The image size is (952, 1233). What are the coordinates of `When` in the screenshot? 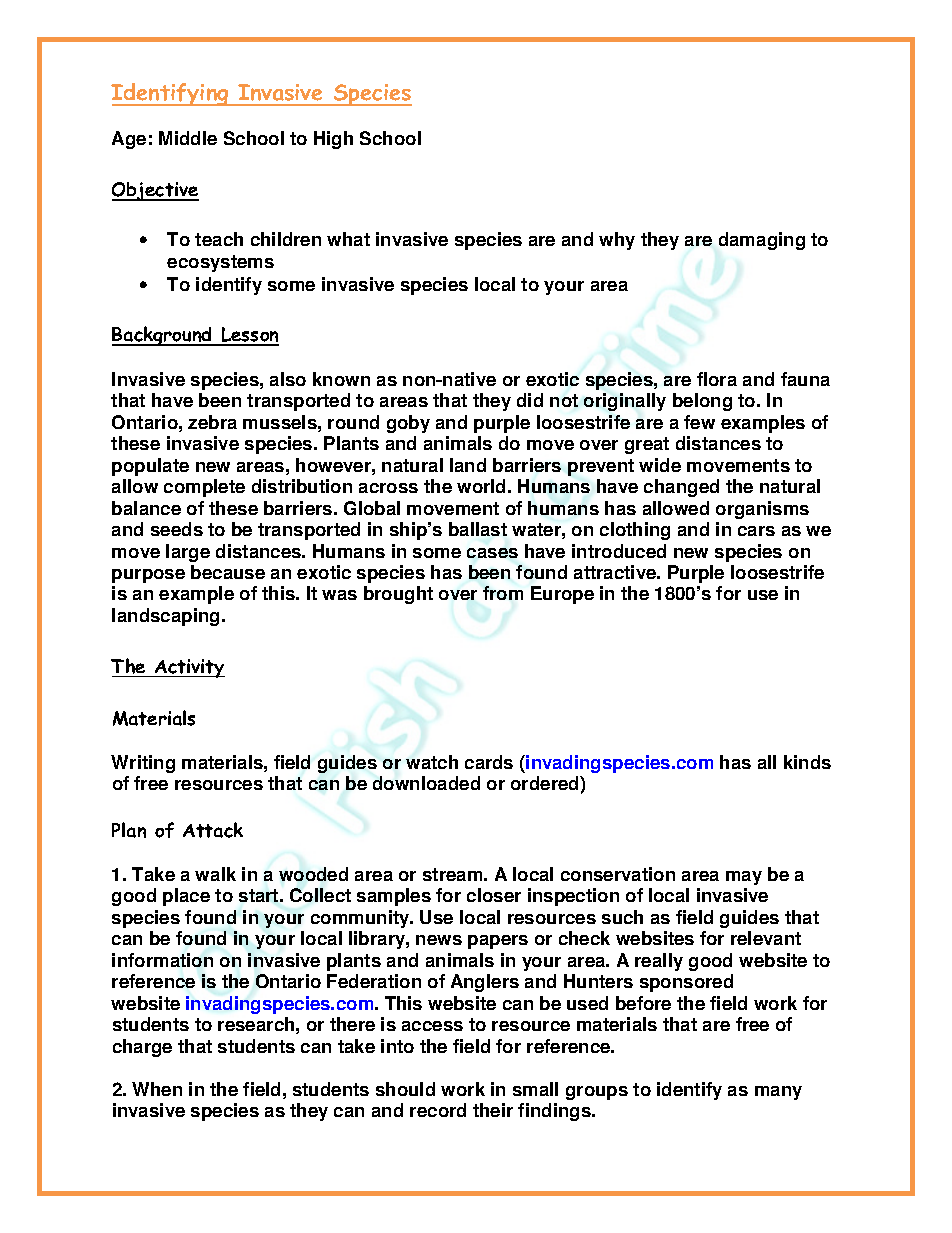 It's located at (157, 1089).
